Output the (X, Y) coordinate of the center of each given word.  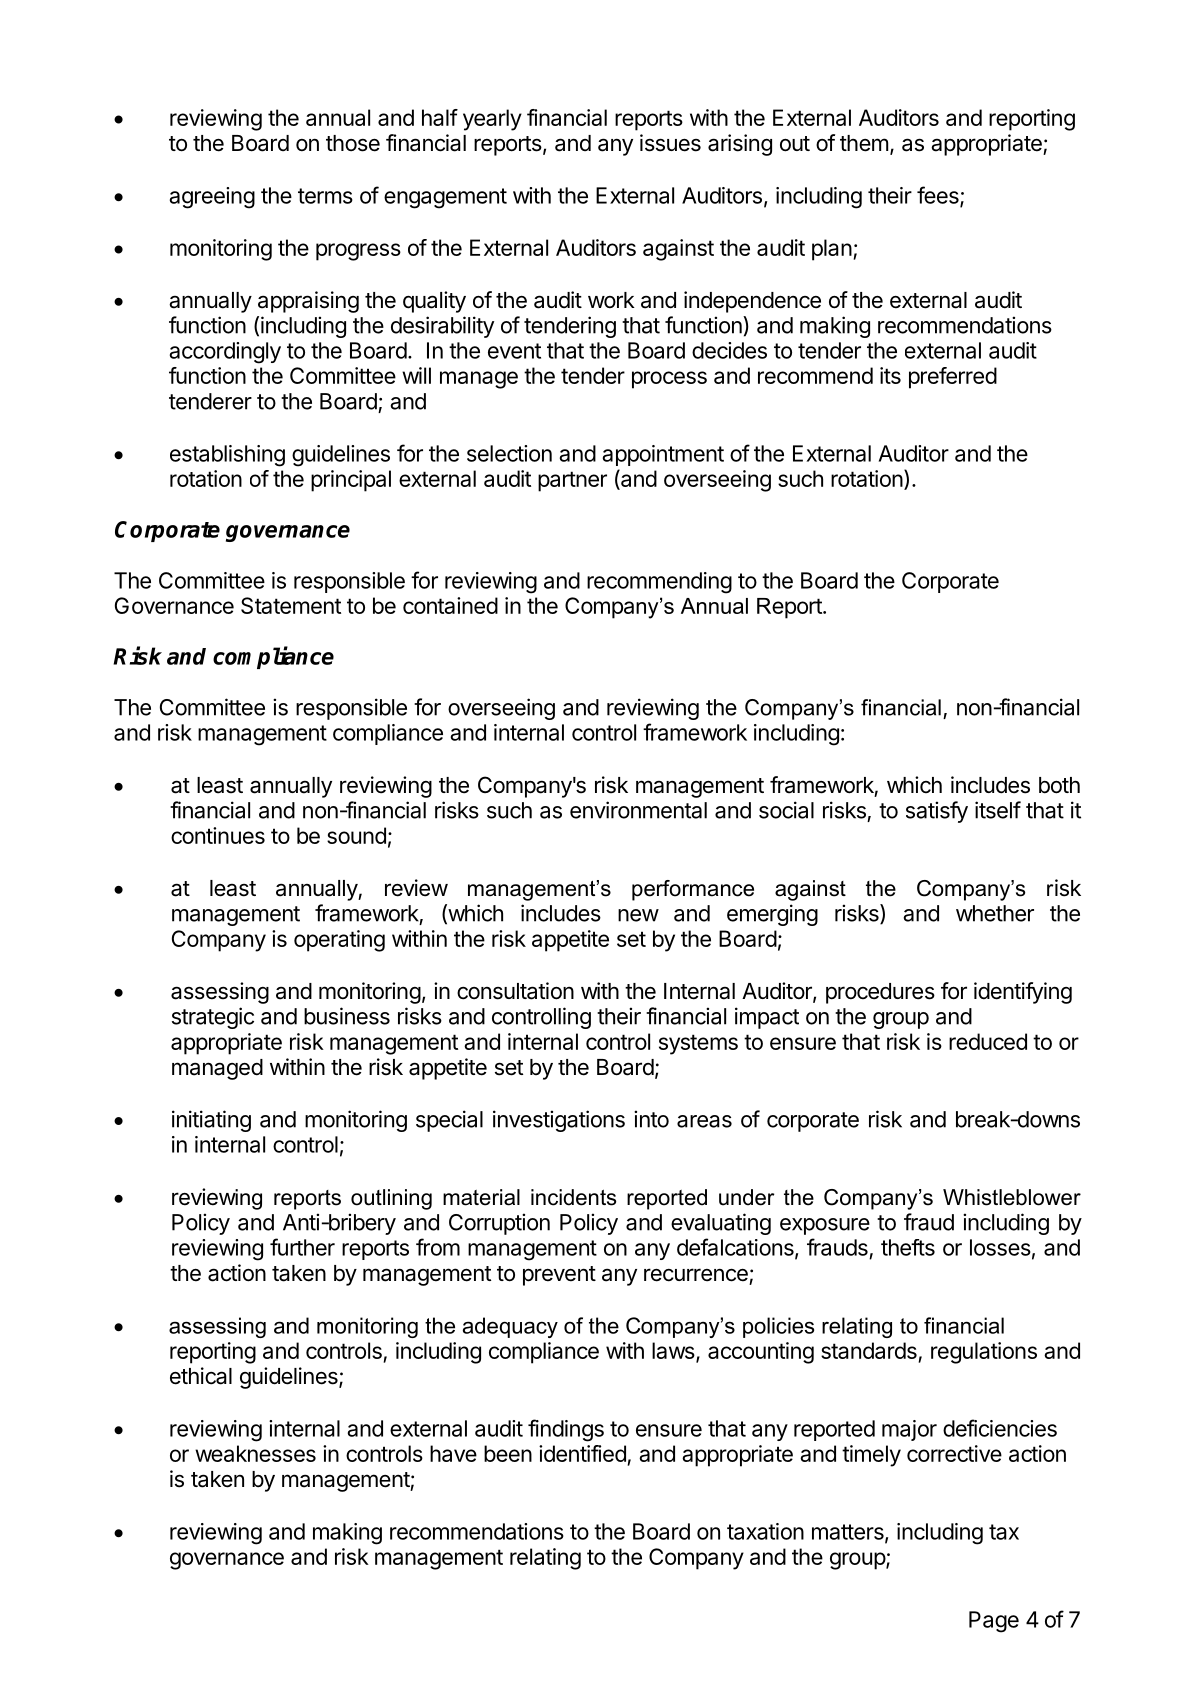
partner (572, 481)
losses (1000, 1247)
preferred (953, 378)
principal (351, 481)
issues (670, 143)
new (638, 915)
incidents (573, 1197)
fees (939, 196)
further (302, 1247)
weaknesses (255, 1453)
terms (325, 196)
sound (356, 835)
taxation (765, 1531)
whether (995, 913)
